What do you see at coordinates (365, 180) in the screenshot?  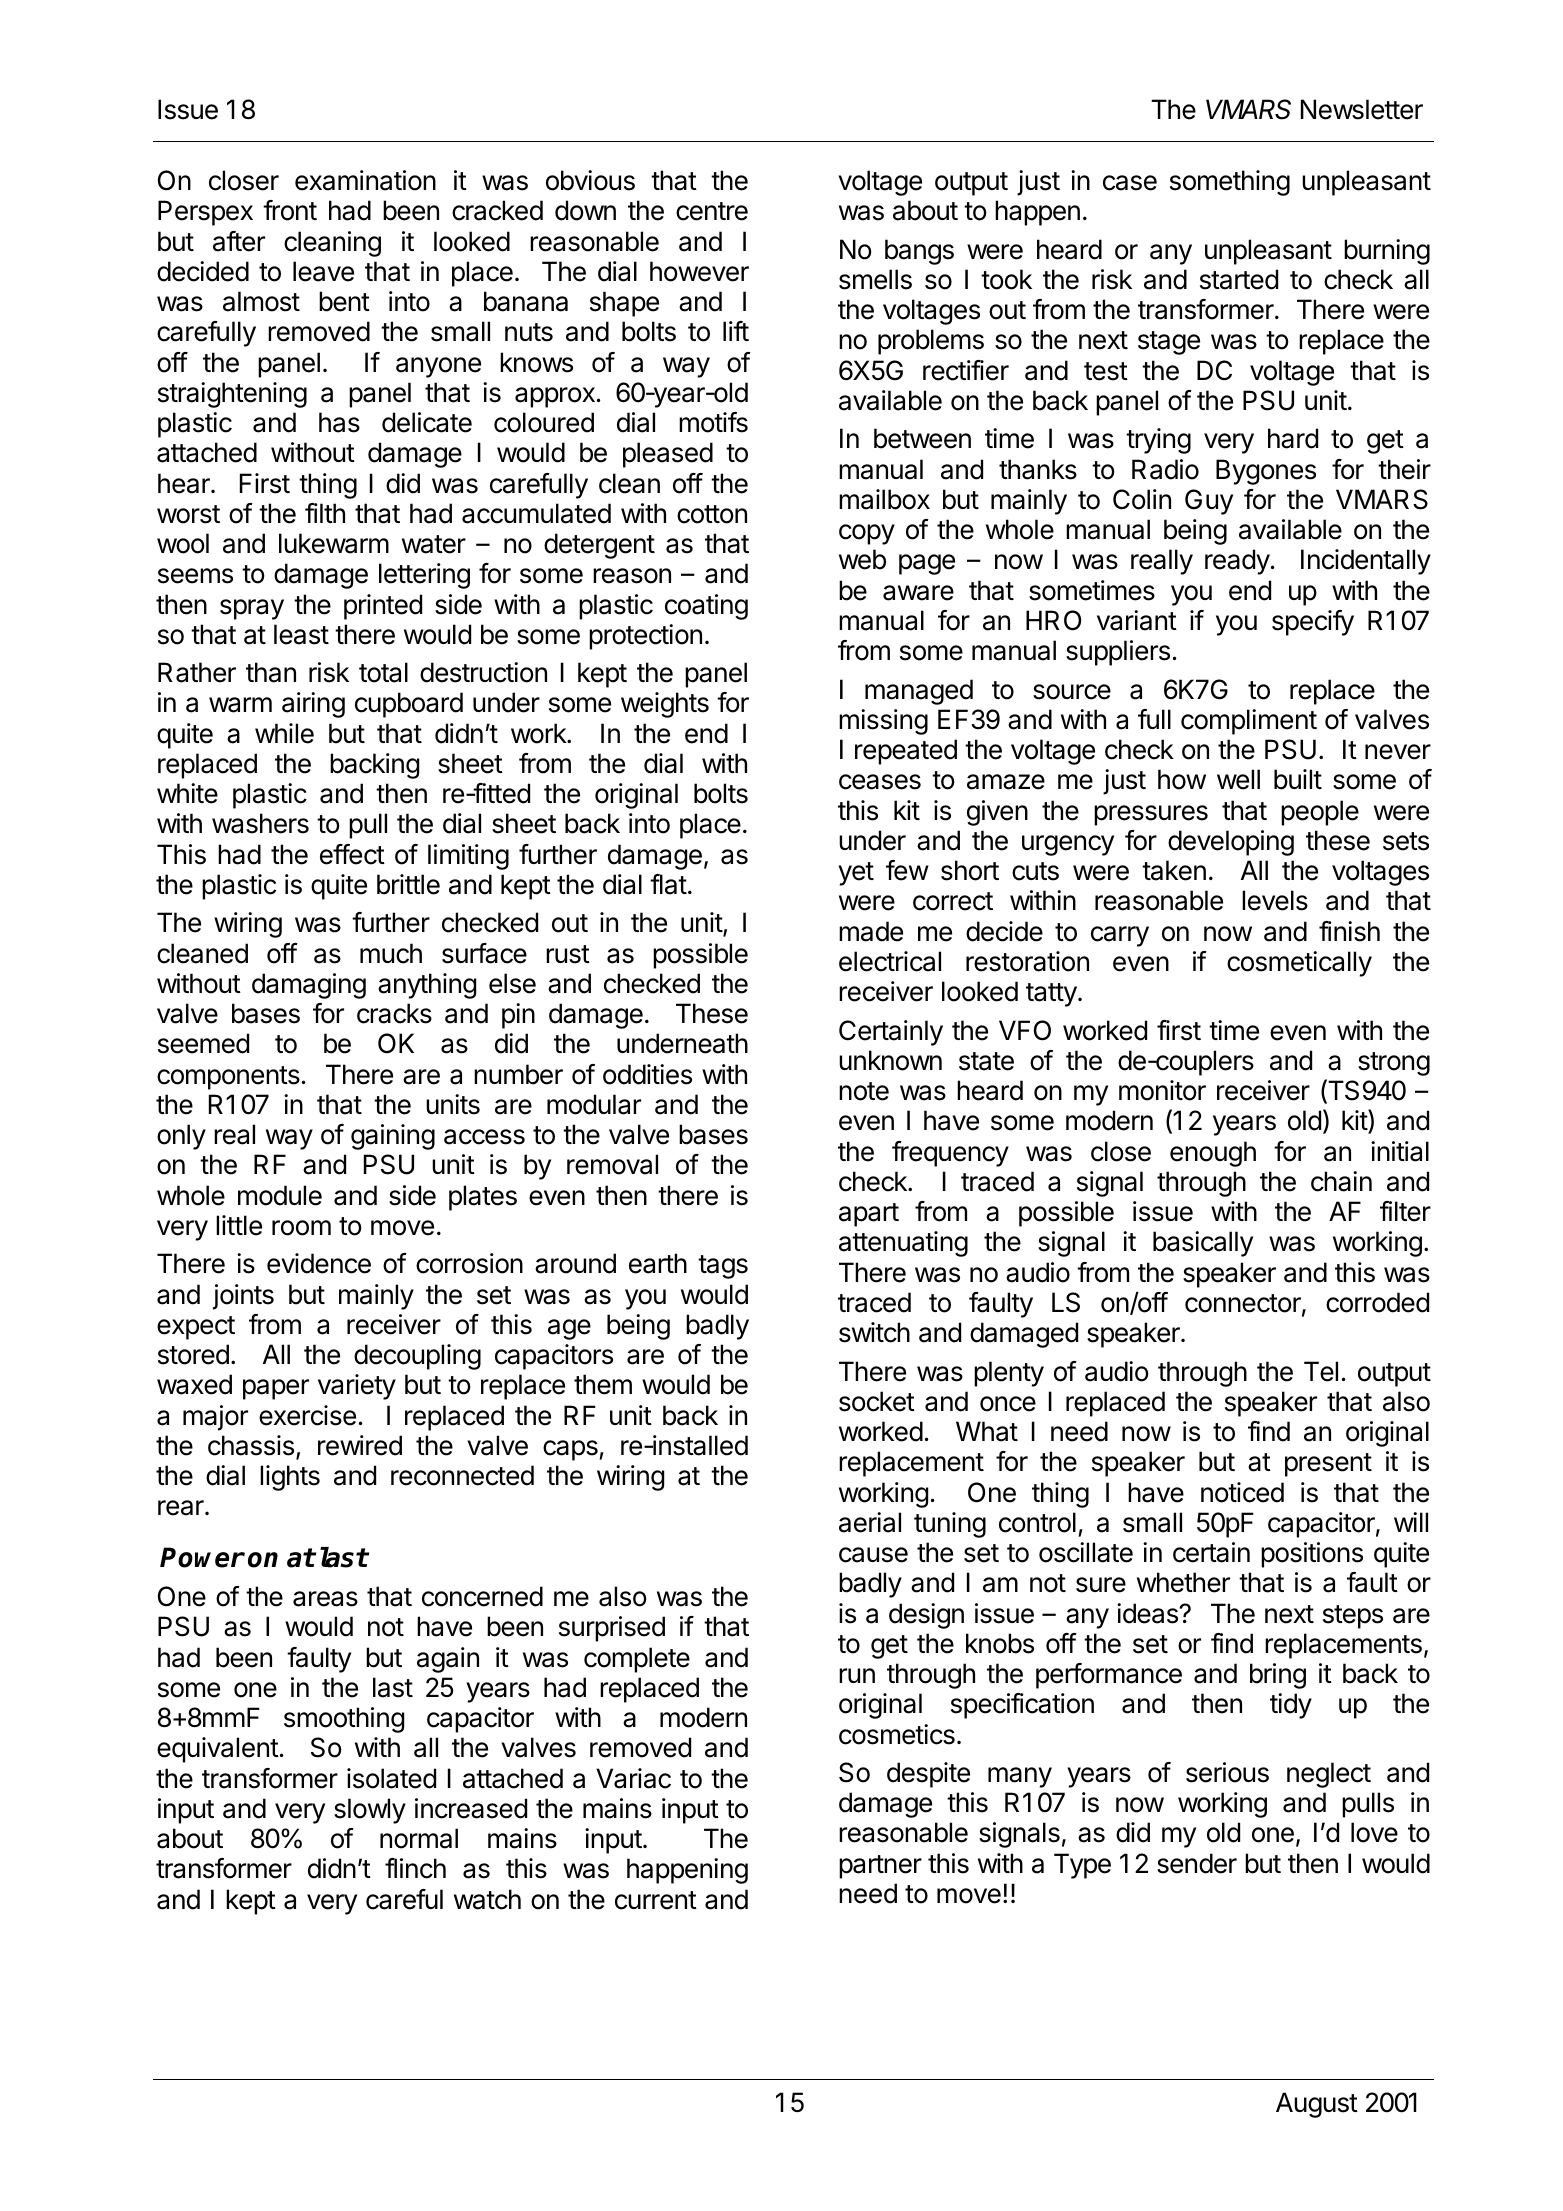 I see `examination` at bounding box center [365, 180].
